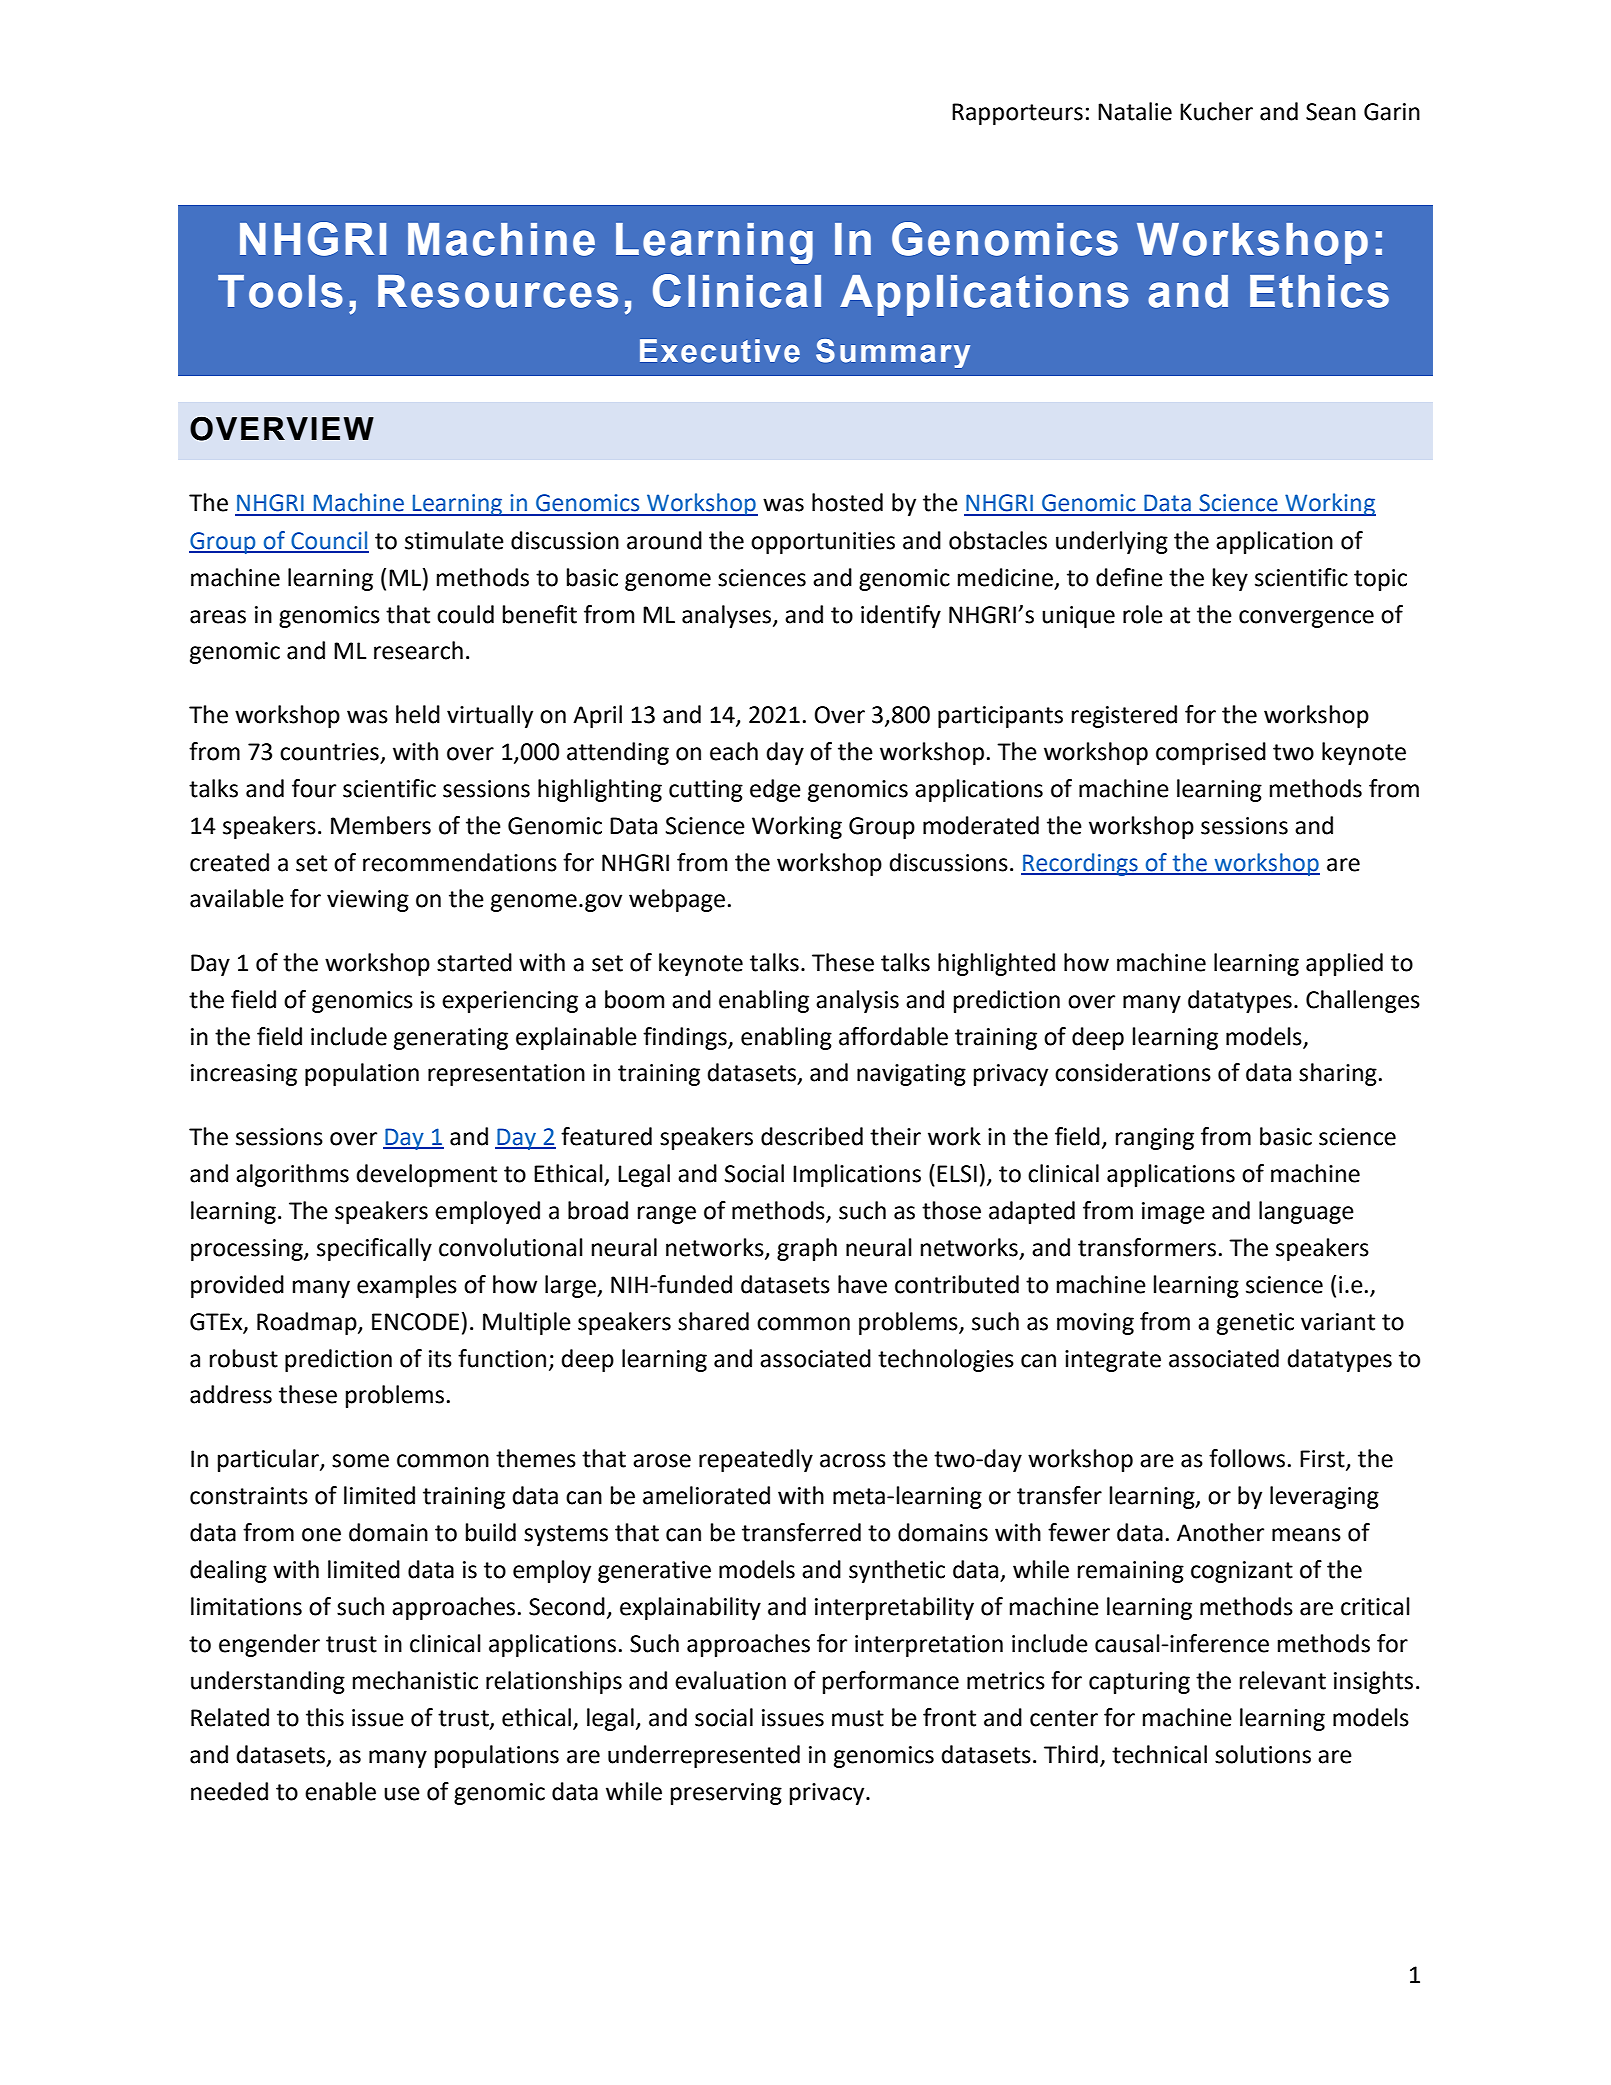  I want to click on Sean, so click(1331, 112).
